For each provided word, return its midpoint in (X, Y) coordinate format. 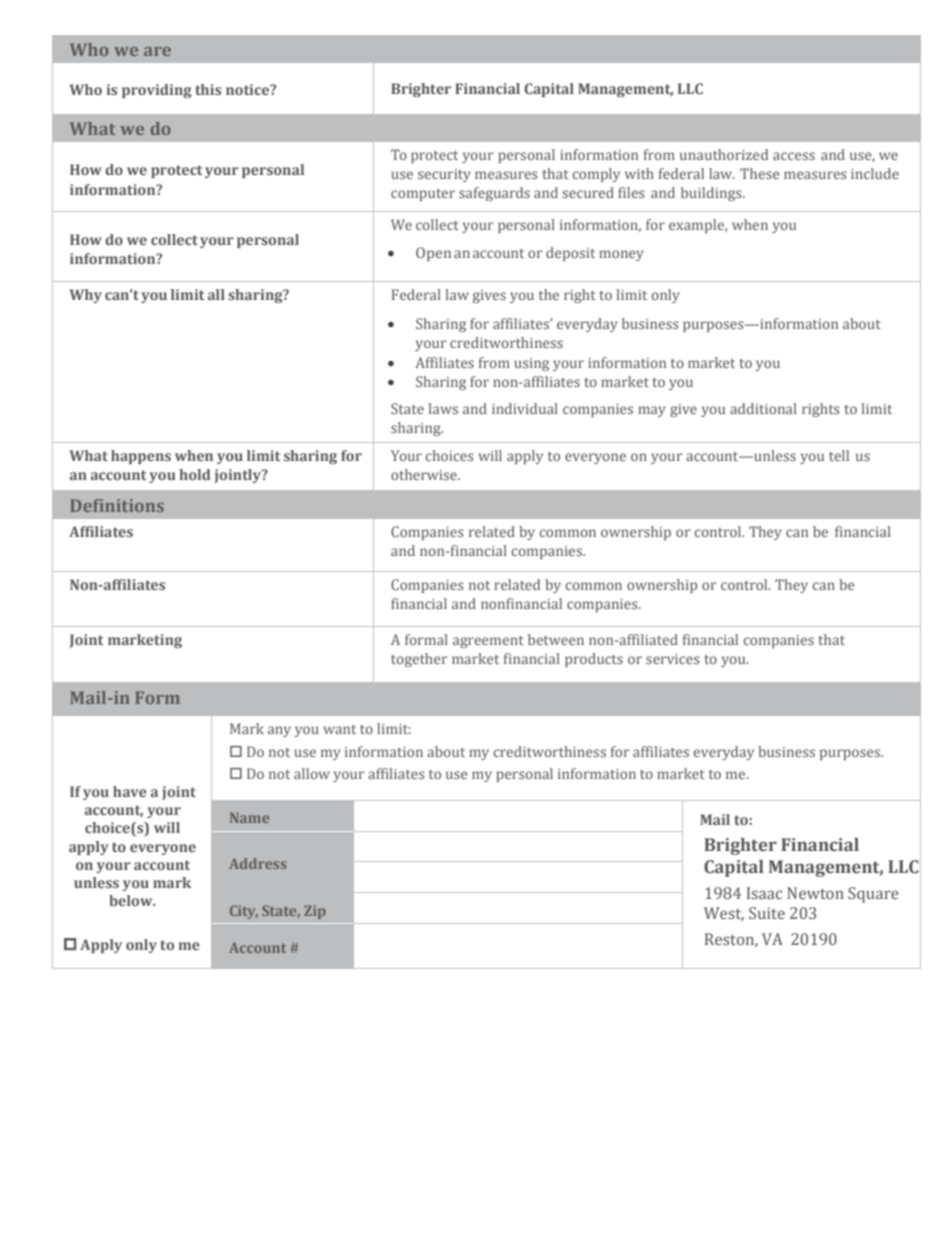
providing (156, 91)
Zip (315, 912)
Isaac (764, 893)
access (794, 156)
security (444, 175)
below (132, 900)
